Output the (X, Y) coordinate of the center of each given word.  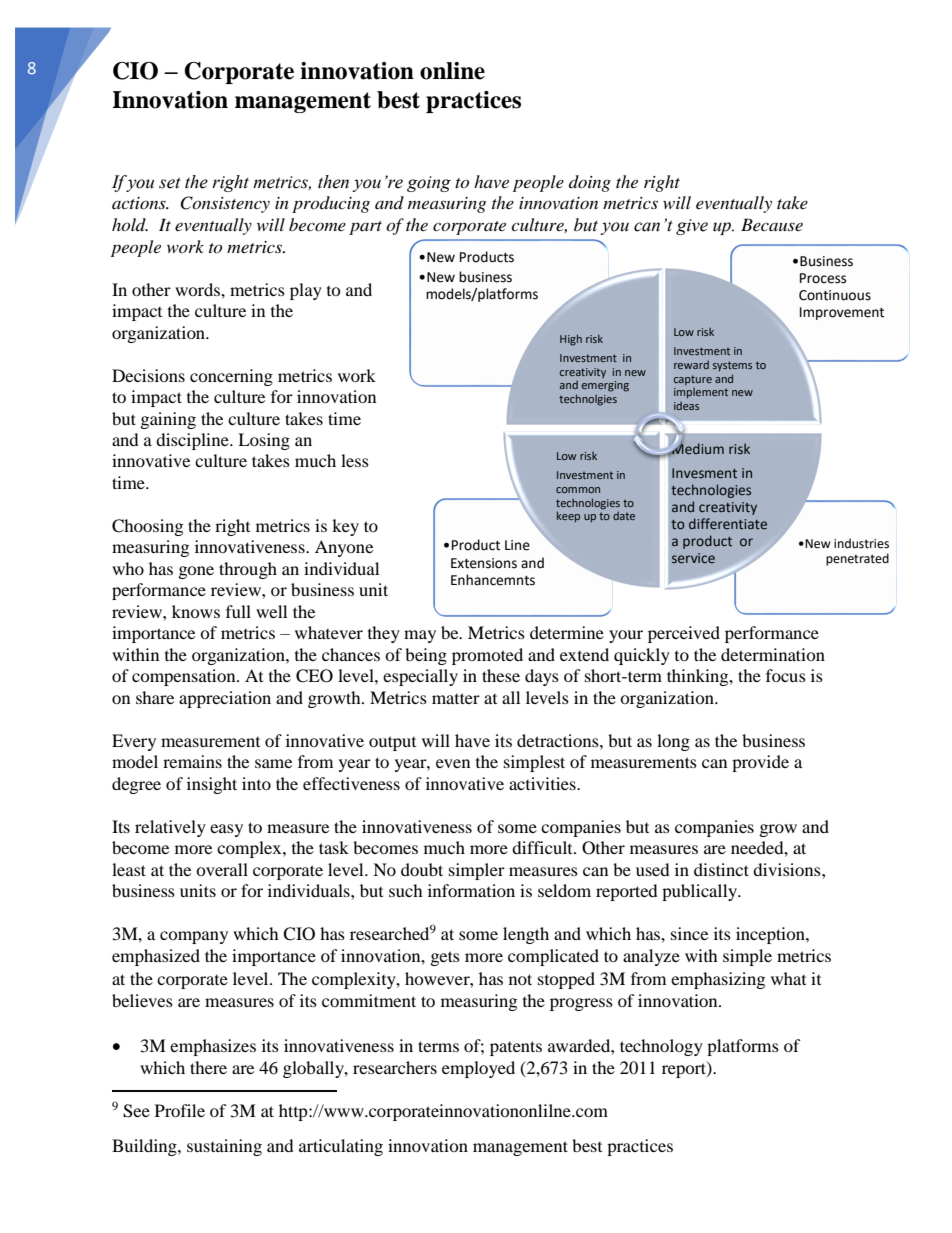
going (429, 184)
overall (222, 869)
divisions (788, 869)
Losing (264, 441)
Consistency (225, 204)
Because (772, 224)
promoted (487, 656)
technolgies (588, 400)
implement (701, 393)
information (471, 890)
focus (786, 675)
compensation (185, 677)
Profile (180, 1110)
